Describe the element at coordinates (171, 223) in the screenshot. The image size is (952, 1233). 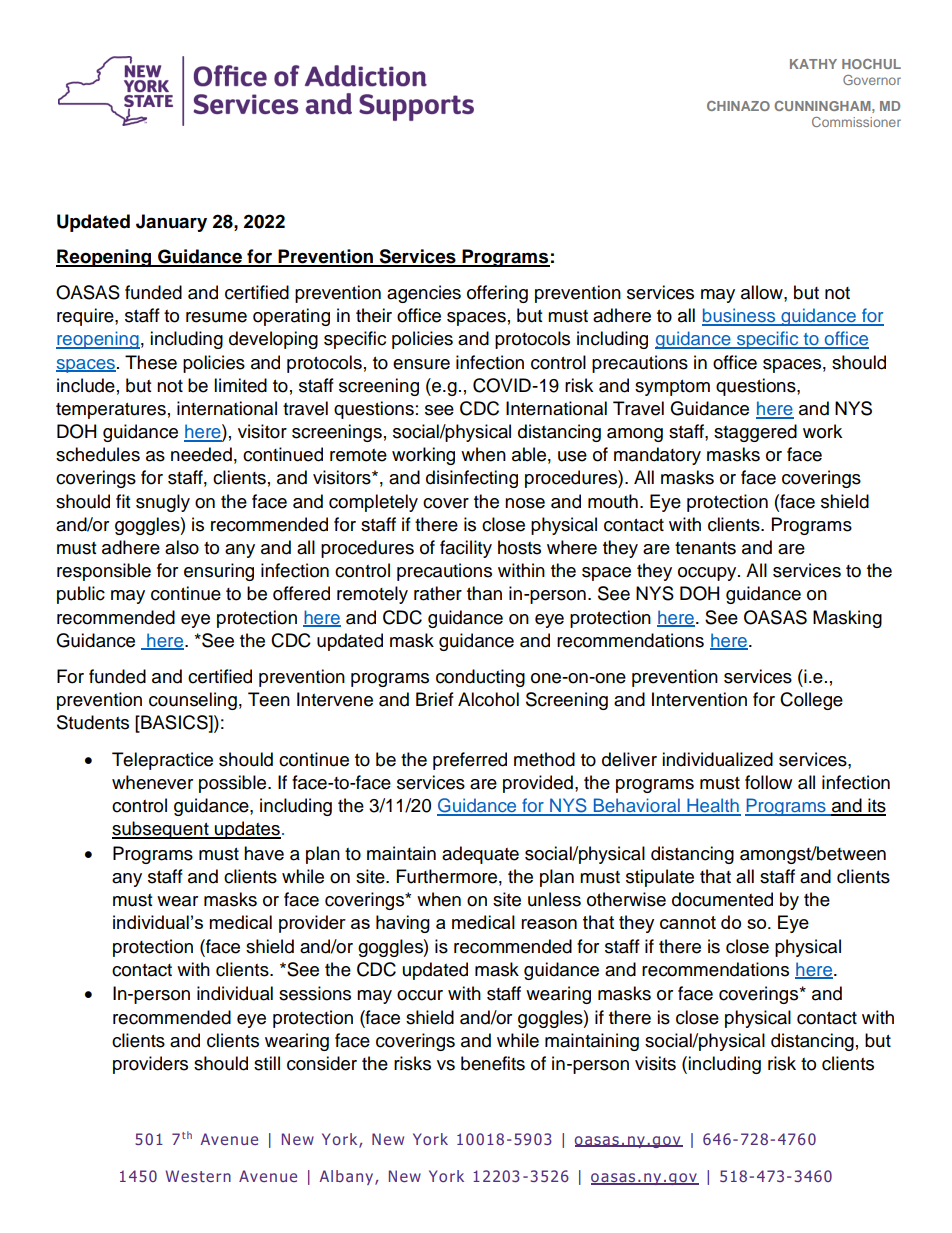
I see `January` at that location.
